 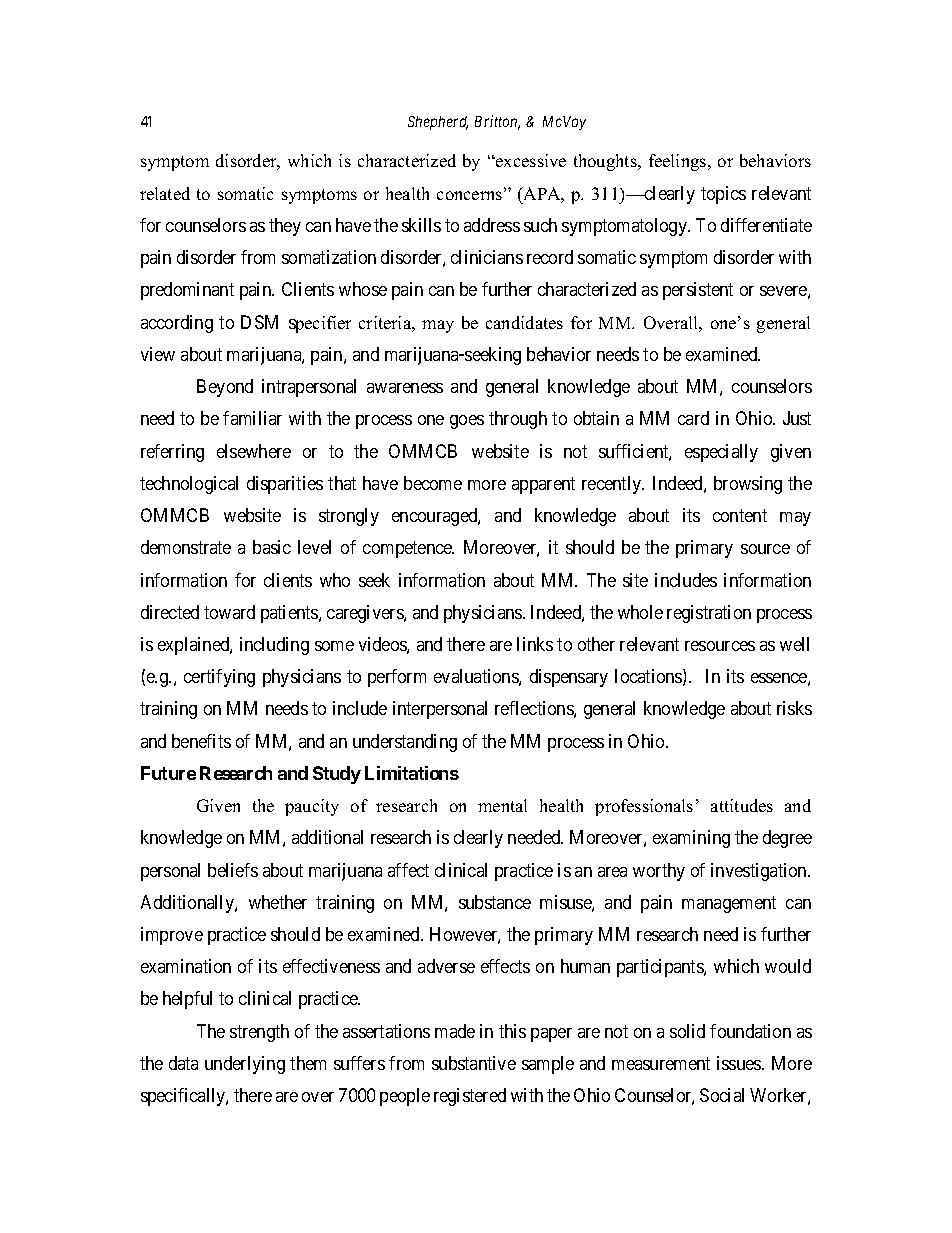 What do you see at coordinates (535, 644) in the screenshot?
I see `links` at bounding box center [535, 644].
